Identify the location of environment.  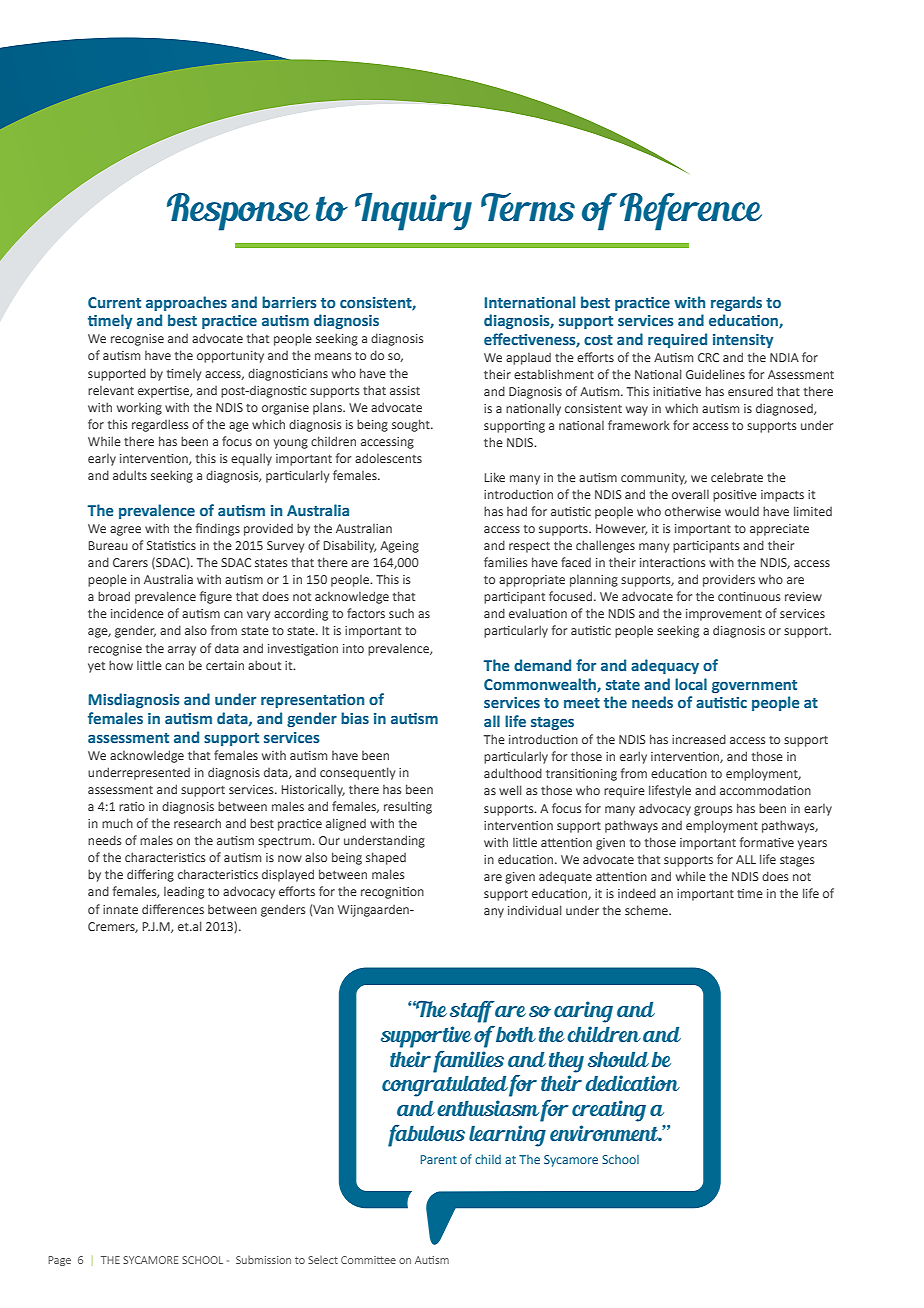
(605, 1133).
